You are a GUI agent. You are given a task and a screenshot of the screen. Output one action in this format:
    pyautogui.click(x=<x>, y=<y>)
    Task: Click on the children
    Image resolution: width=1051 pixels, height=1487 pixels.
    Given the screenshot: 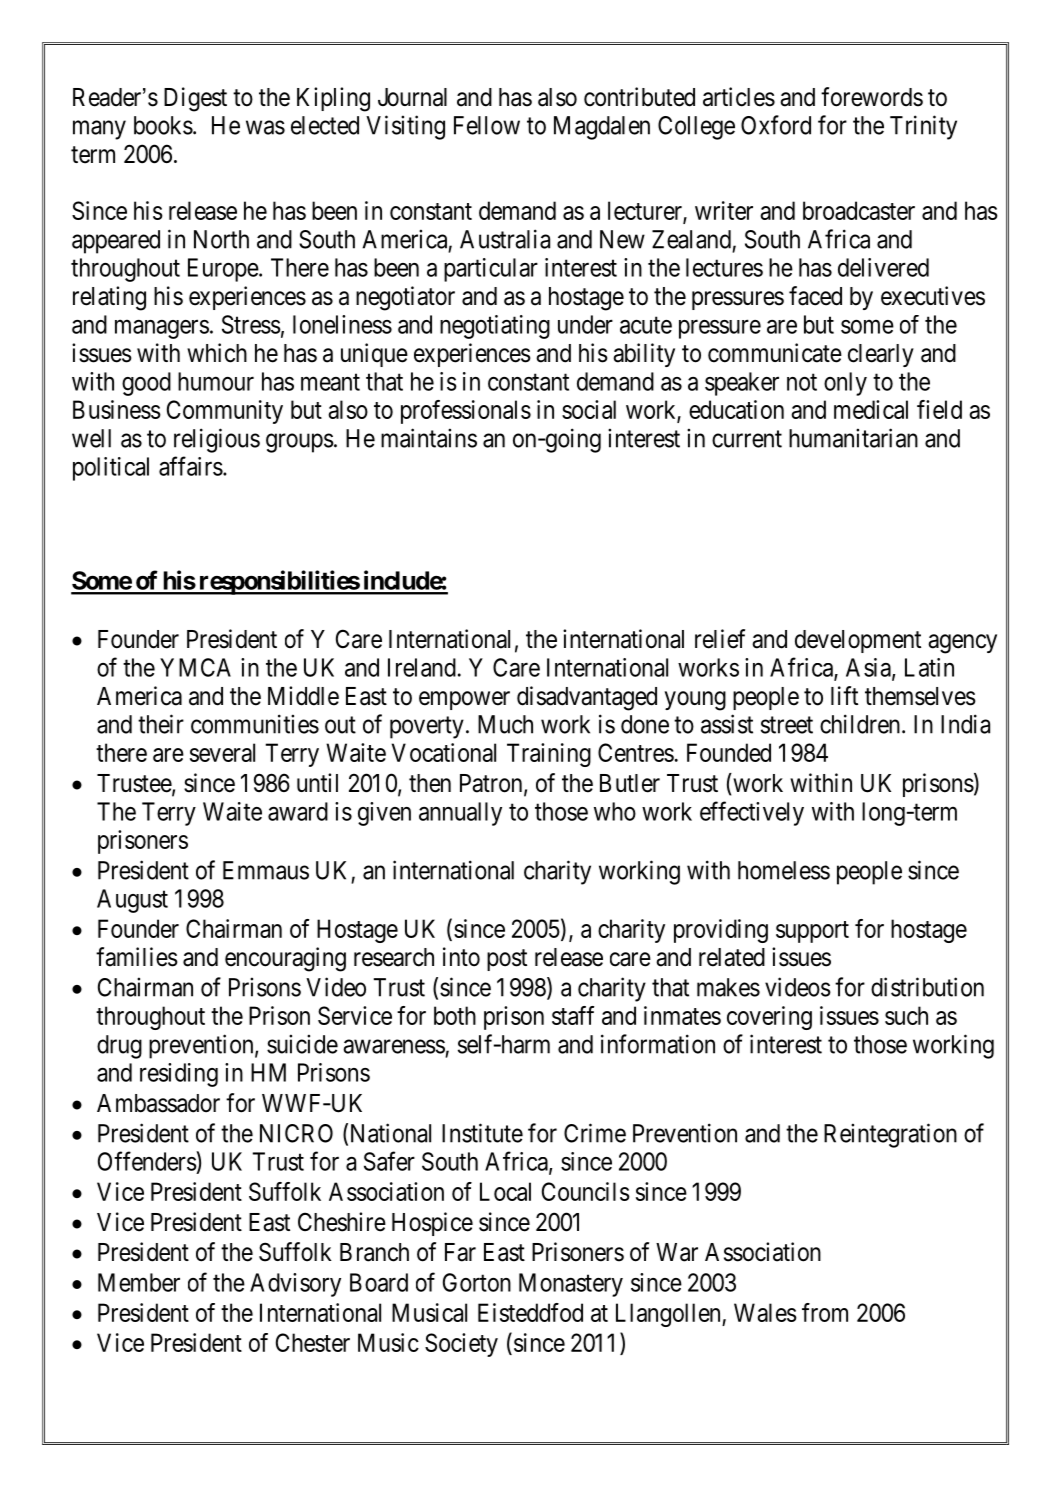 What is the action you would take?
    pyautogui.click(x=860, y=724)
